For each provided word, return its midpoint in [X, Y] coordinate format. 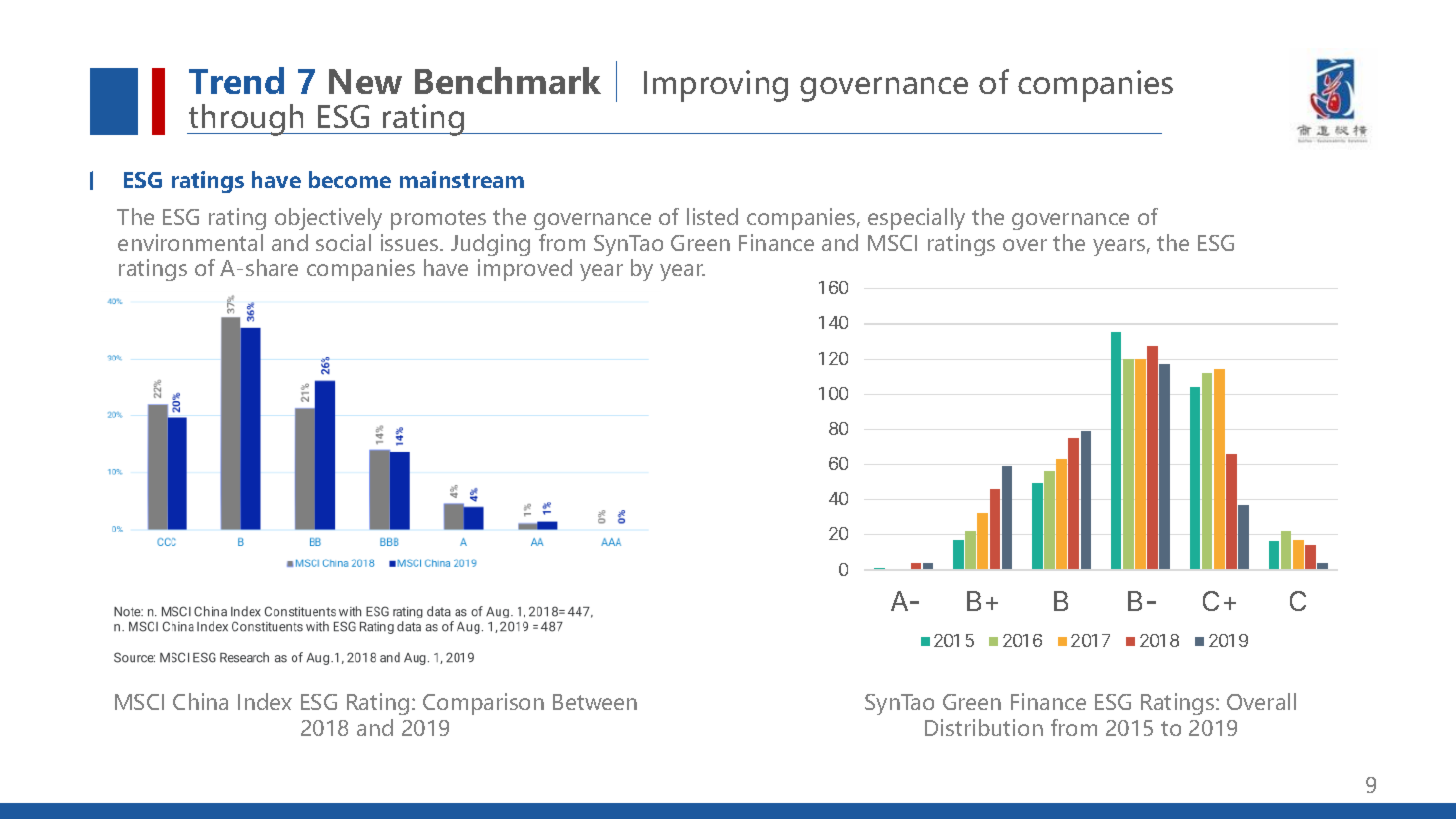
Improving [716, 86]
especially [916, 219]
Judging [490, 245]
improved [525, 270]
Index [265, 701]
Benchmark [508, 80]
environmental [190, 242]
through [247, 120]
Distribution [984, 727]
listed [712, 216]
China [200, 701]
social [343, 242]
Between [595, 702]
